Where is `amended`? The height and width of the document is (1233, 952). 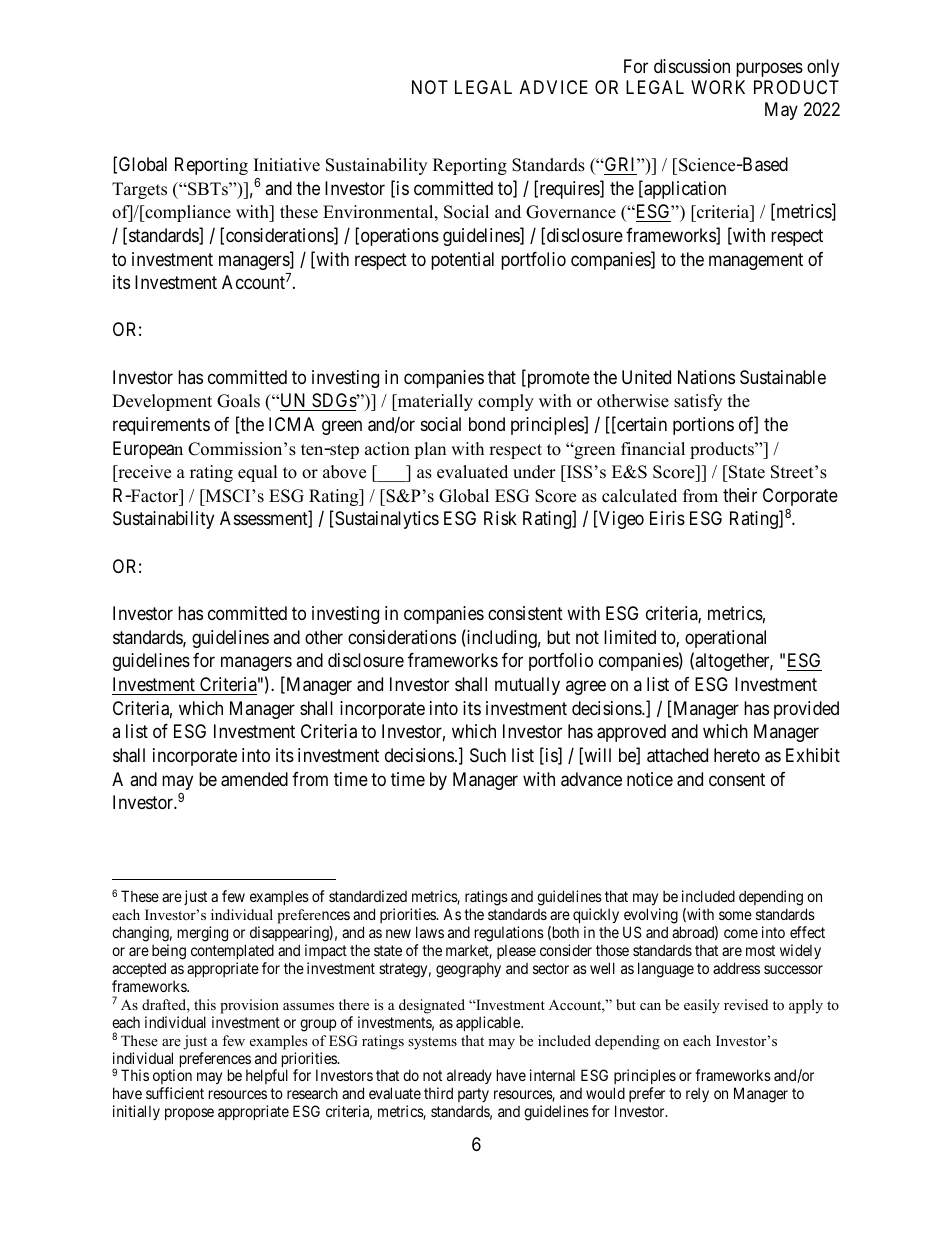 amended is located at coordinates (254, 779).
